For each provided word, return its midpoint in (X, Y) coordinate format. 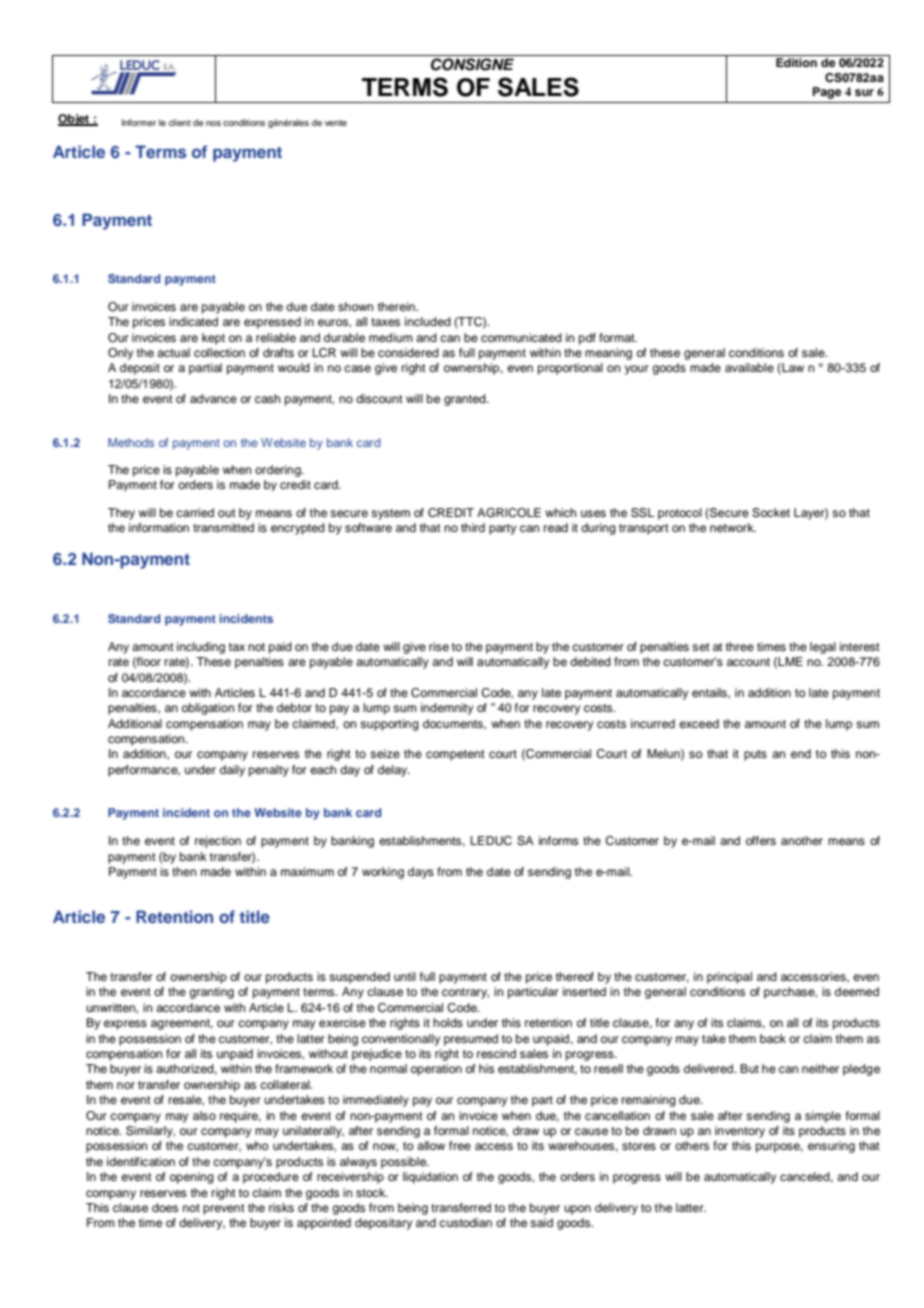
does (165, 1207)
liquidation (430, 1178)
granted (466, 400)
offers (761, 840)
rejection (218, 842)
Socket (771, 513)
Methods (131, 442)
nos (213, 123)
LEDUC (491, 841)
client (180, 122)
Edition (796, 62)
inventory (740, 1132)
